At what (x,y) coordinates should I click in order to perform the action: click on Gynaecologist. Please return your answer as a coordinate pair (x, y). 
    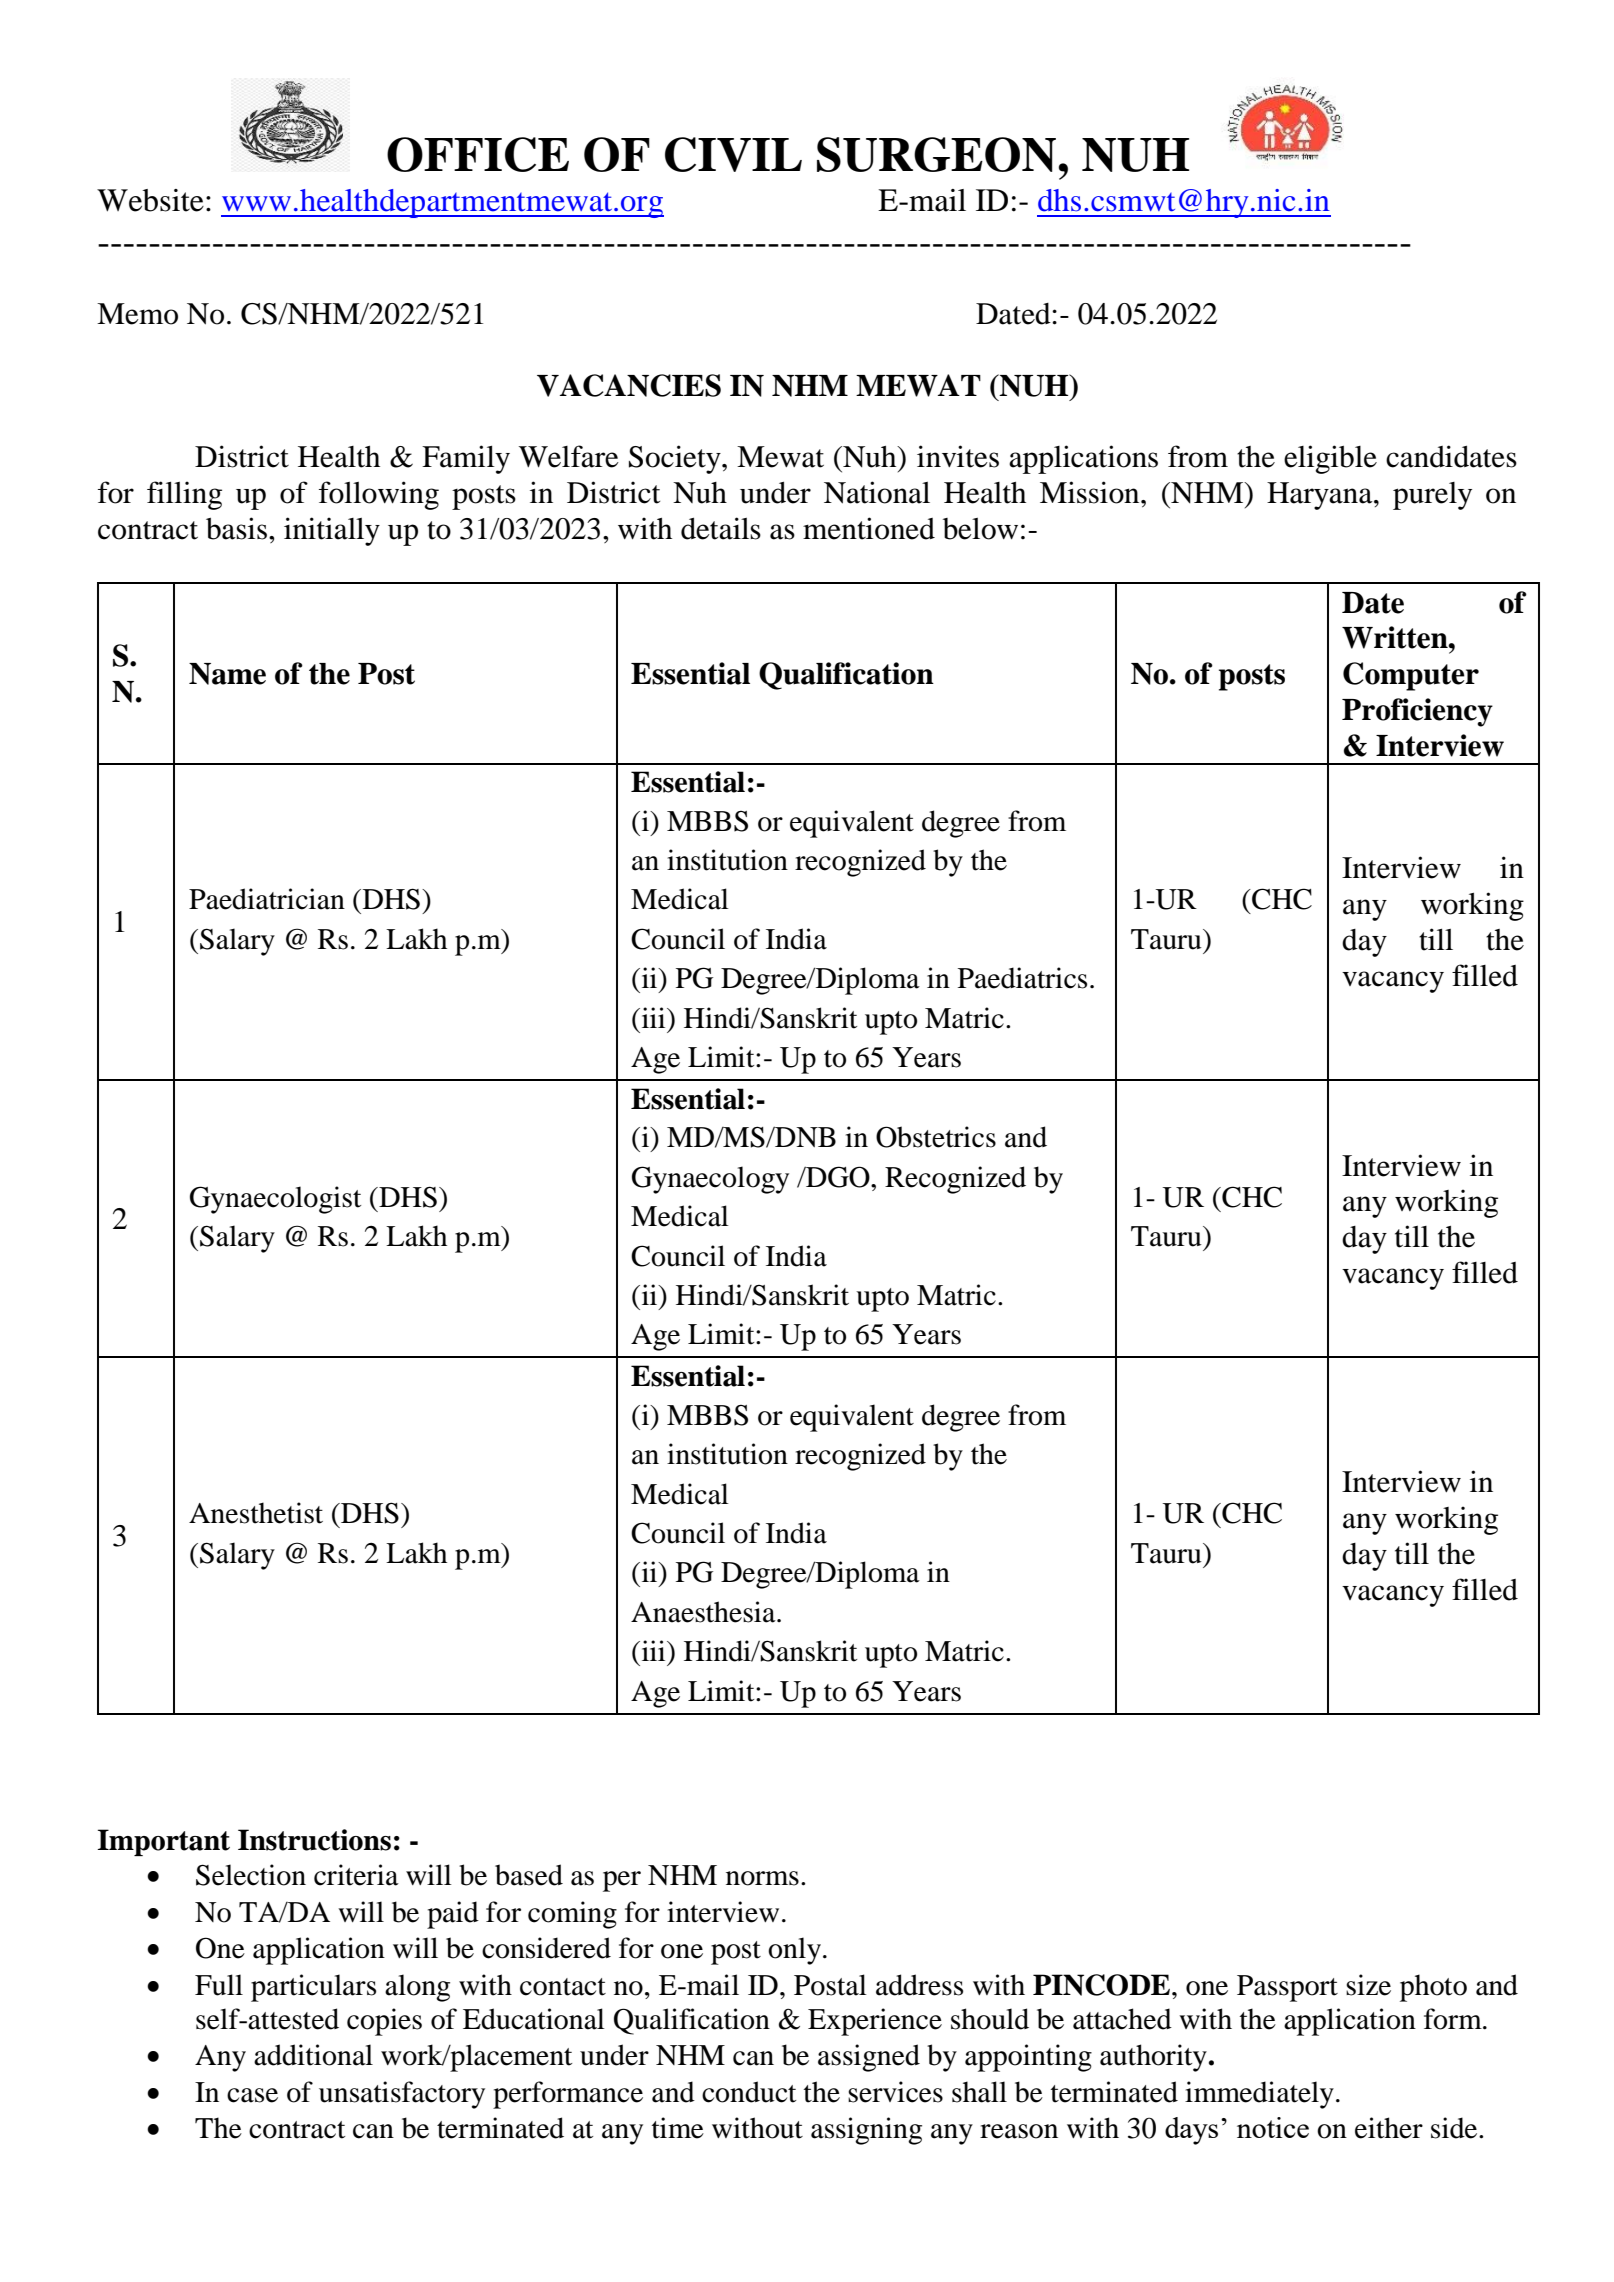
    Looking at the image, I should click on (275, 1200).
